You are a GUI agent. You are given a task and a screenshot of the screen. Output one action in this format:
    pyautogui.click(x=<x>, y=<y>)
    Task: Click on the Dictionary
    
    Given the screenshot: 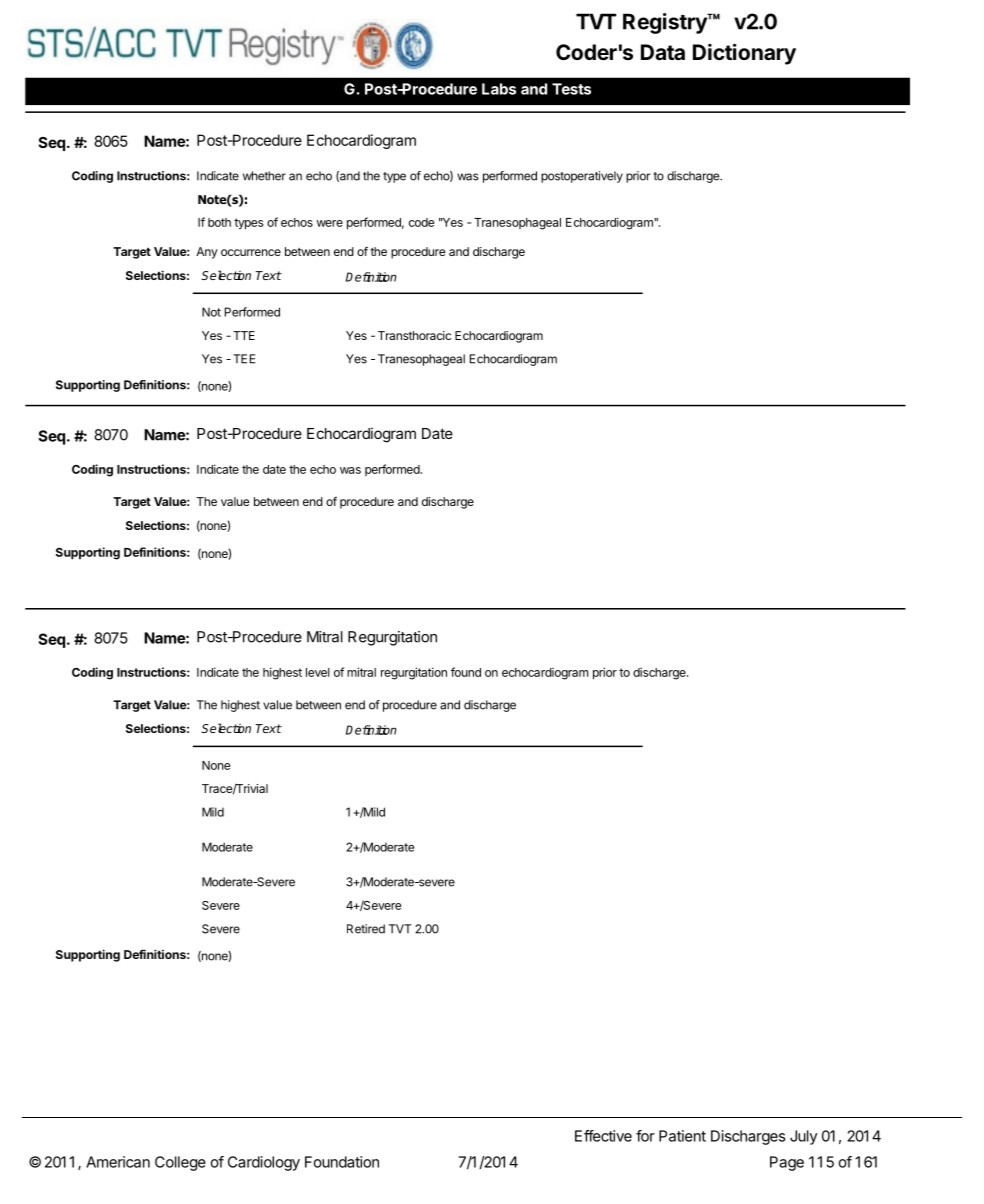 What is the action you would take?
    pyautogui.click(x=744, y=54)
